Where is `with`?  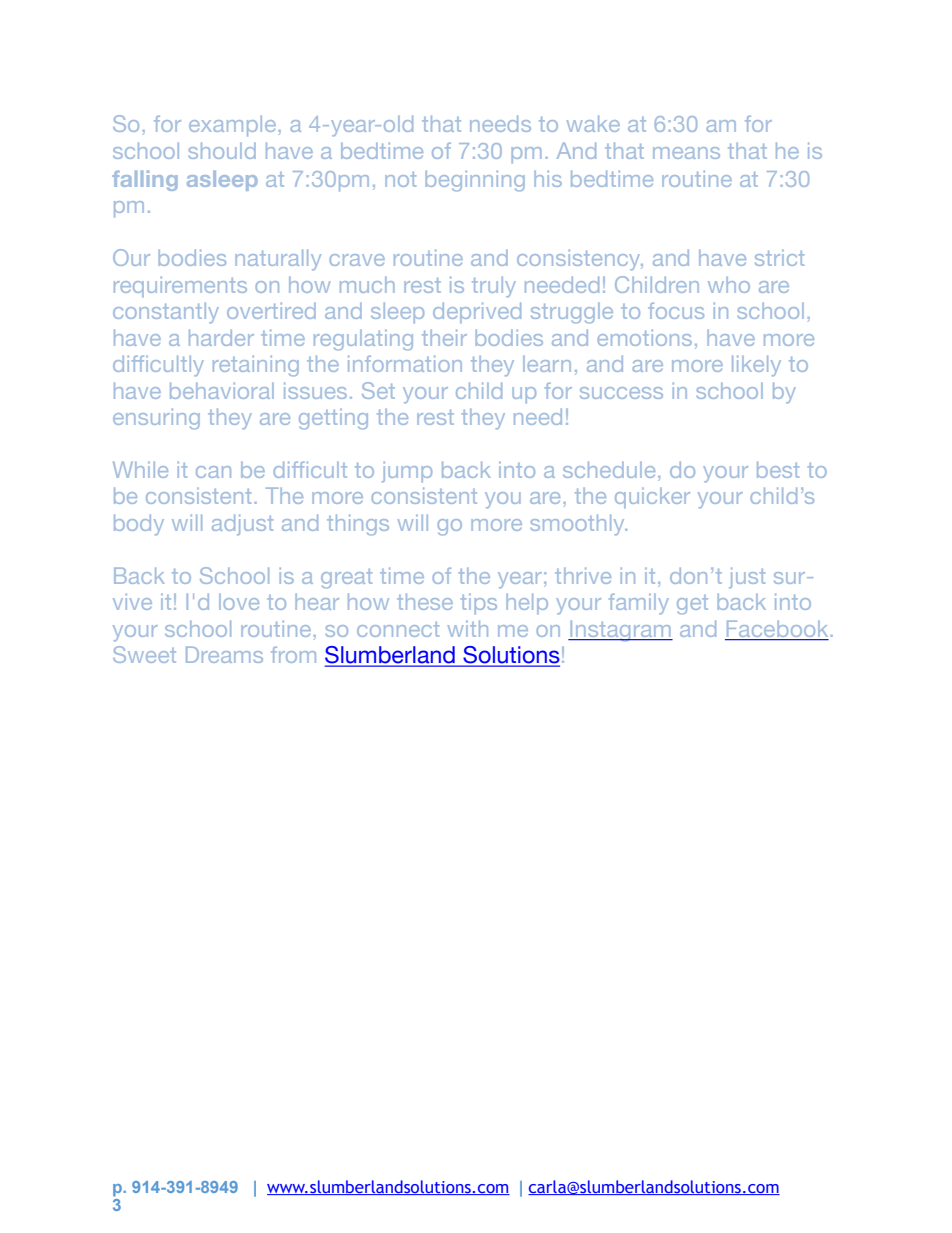 with is located at coordinates (468, 628).
